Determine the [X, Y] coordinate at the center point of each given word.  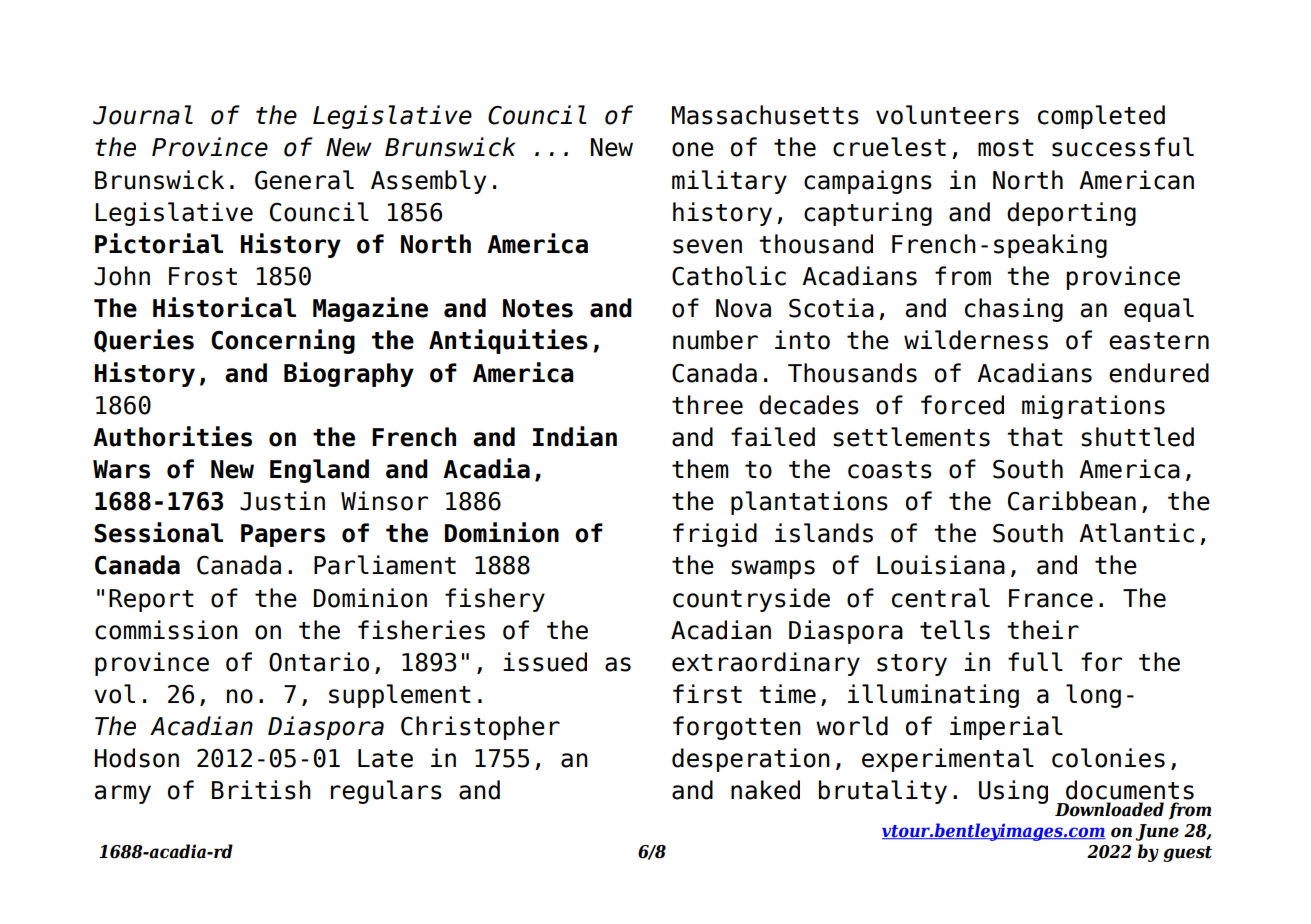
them [700, 469]
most [1006, 148]
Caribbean [1072, 501]
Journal [143, 115]
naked [765, 790]
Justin [282, 501]
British [261, 790]
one [693, 149]
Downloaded [1109, 809]
